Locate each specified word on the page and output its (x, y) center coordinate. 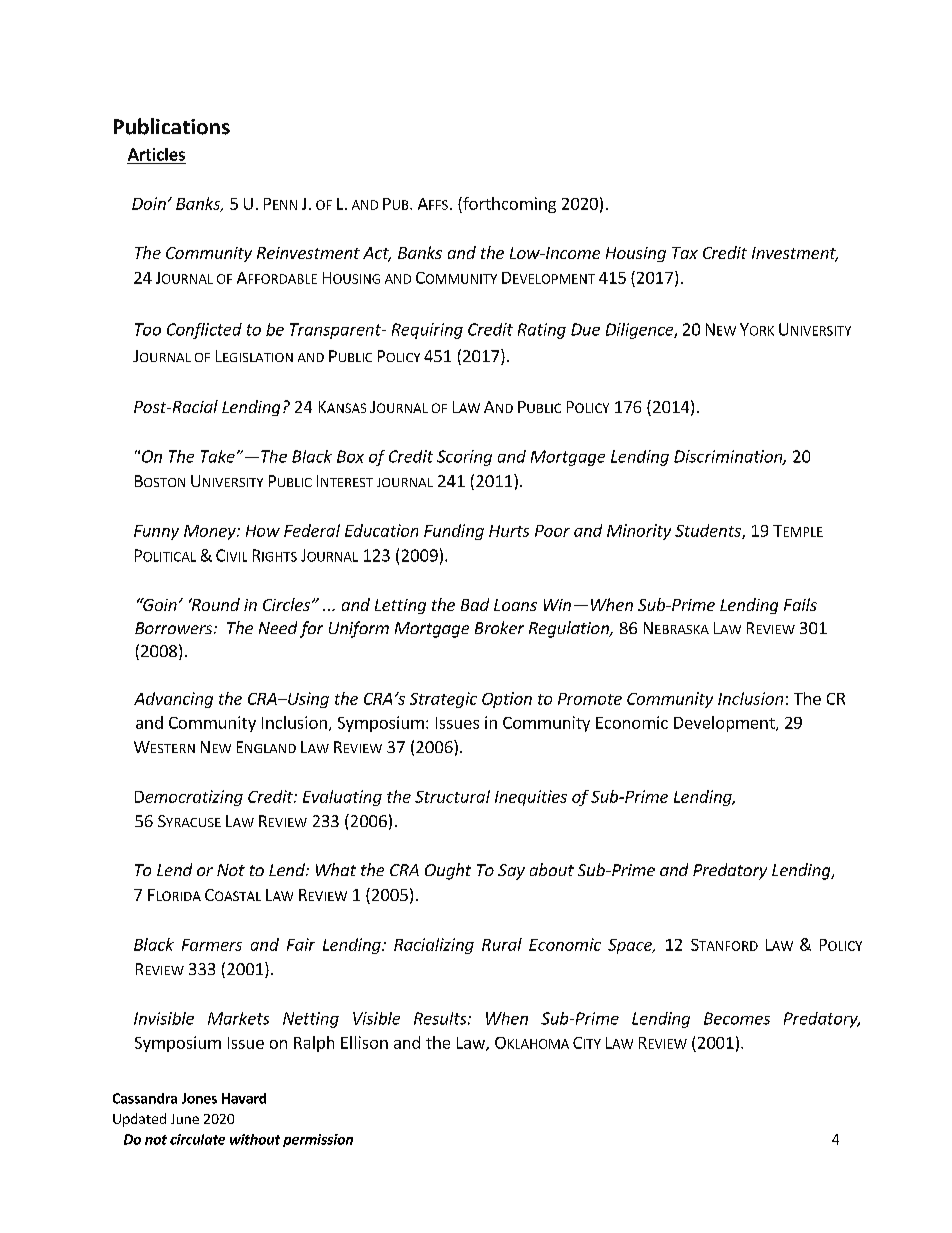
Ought (448, 871)
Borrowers (173, 628)
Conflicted (204, 331)
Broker (499, 627)
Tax (685, 253)
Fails (800, 604)
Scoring (464, 458)
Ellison (364, 1042)
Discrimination (729, 457)
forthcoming (508, 205)
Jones (199, 1098)
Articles (156, 154)
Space (631, 946)
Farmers (212, 945)
